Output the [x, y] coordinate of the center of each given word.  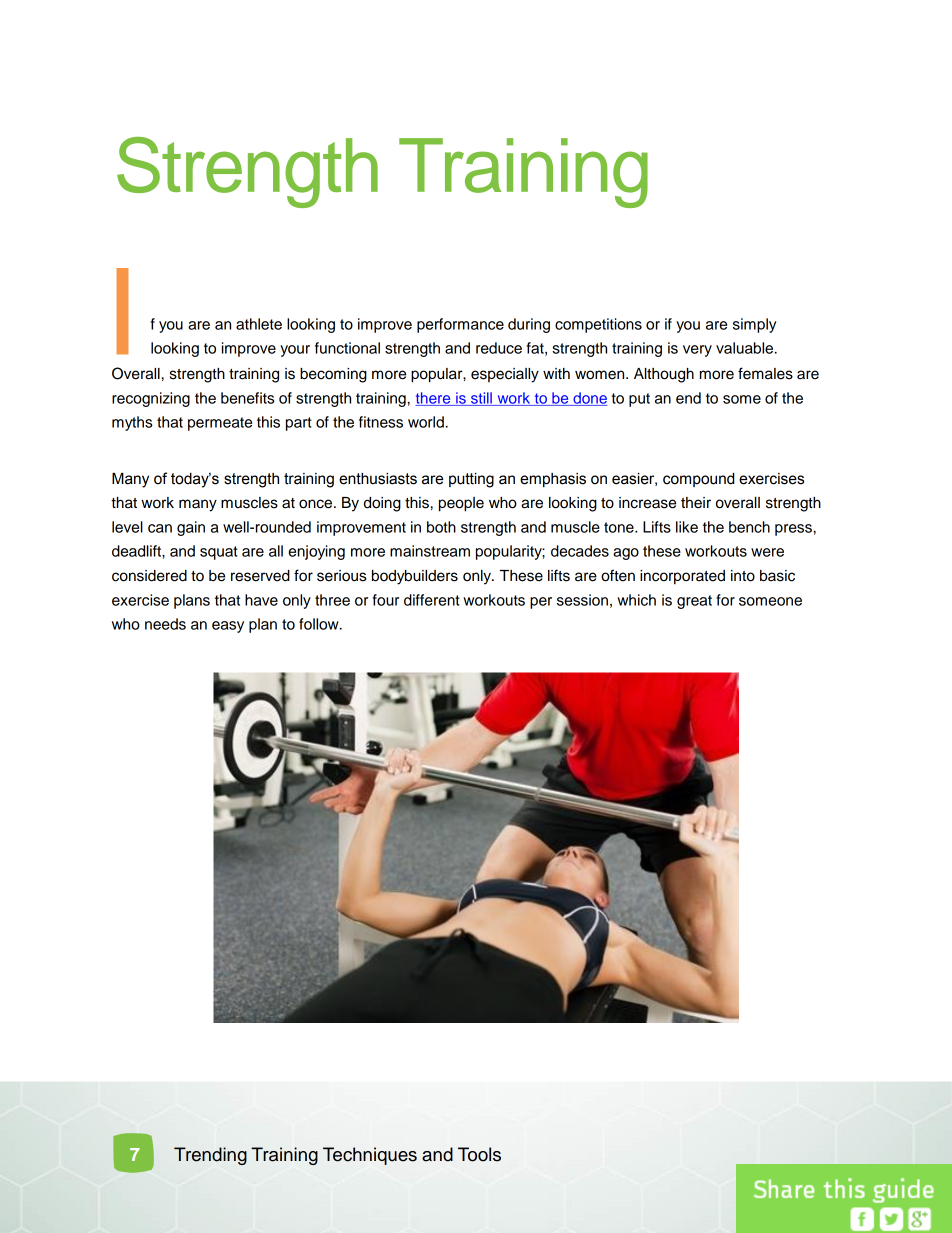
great [694, 602]
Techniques [370, 1156]
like [687, 527]
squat [219, 553]
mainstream [430, 551]
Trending [210, 1156]
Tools [479, 1154]
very [697, 351]
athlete [259, 324]
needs [165, 624]
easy [228, 627]
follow [320, 624]
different [432, 600]
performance [460, 325]
